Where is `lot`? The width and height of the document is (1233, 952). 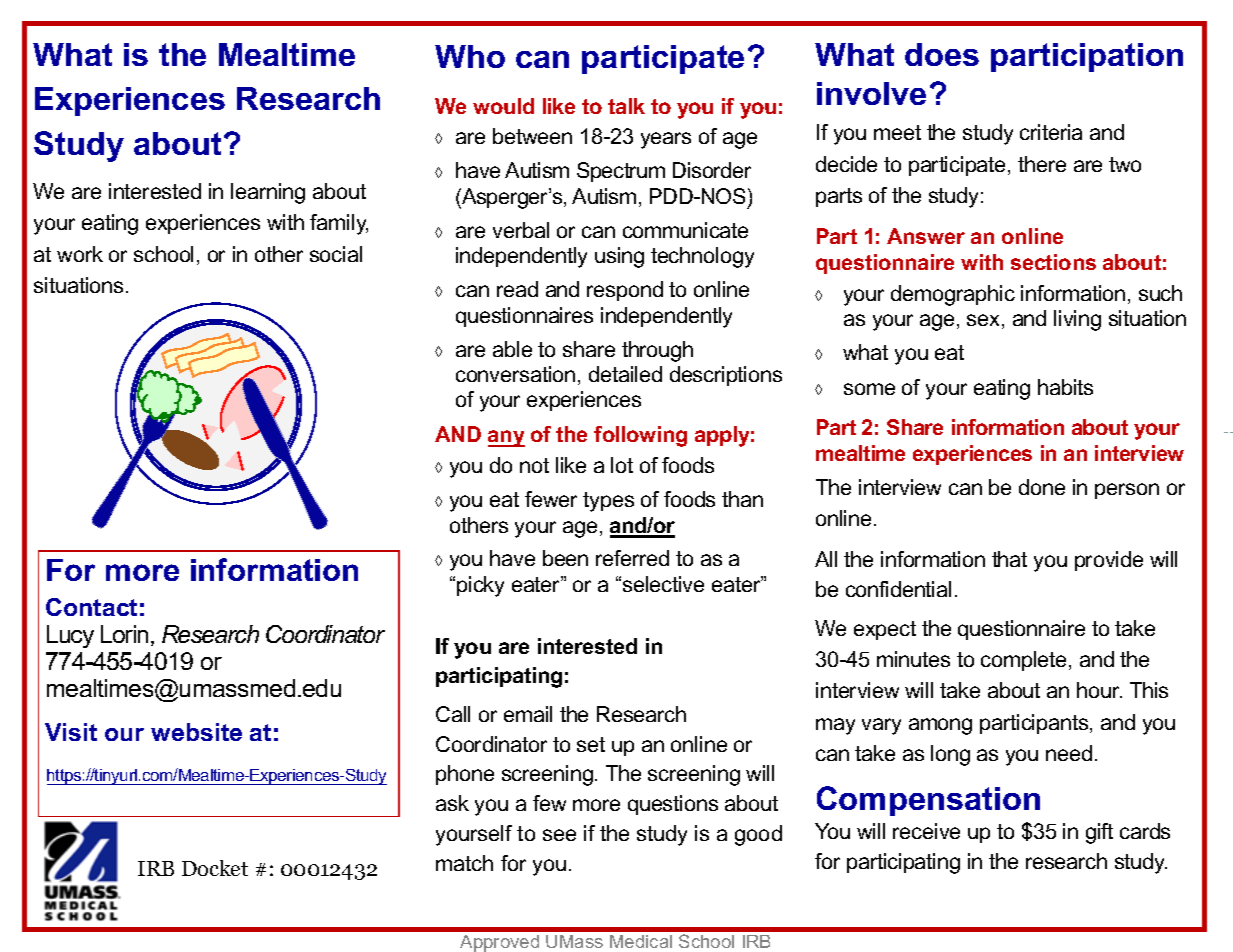
lot is located at coordinates (622, 465).
